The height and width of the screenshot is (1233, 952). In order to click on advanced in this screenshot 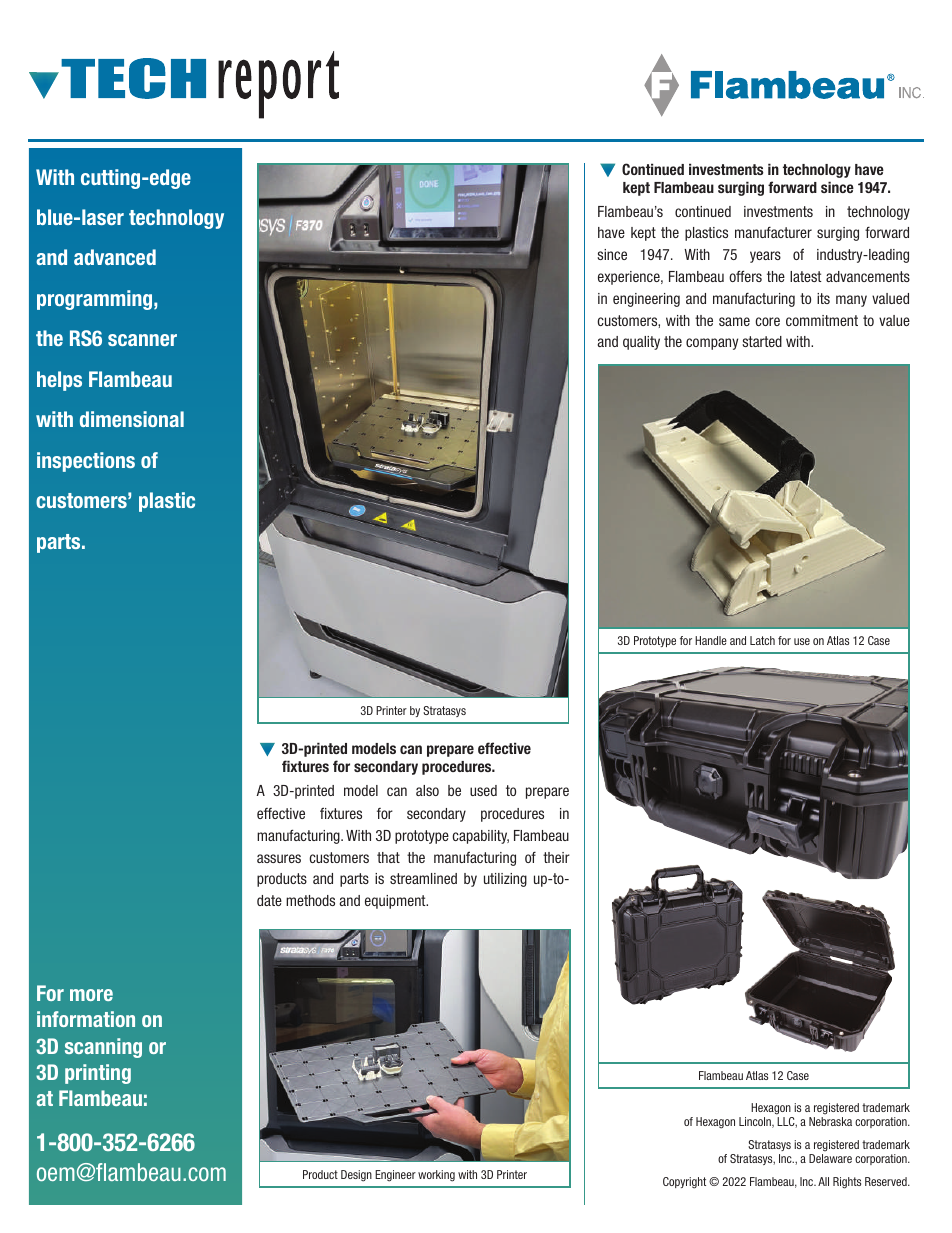, I will do `click(115, 257)`.
